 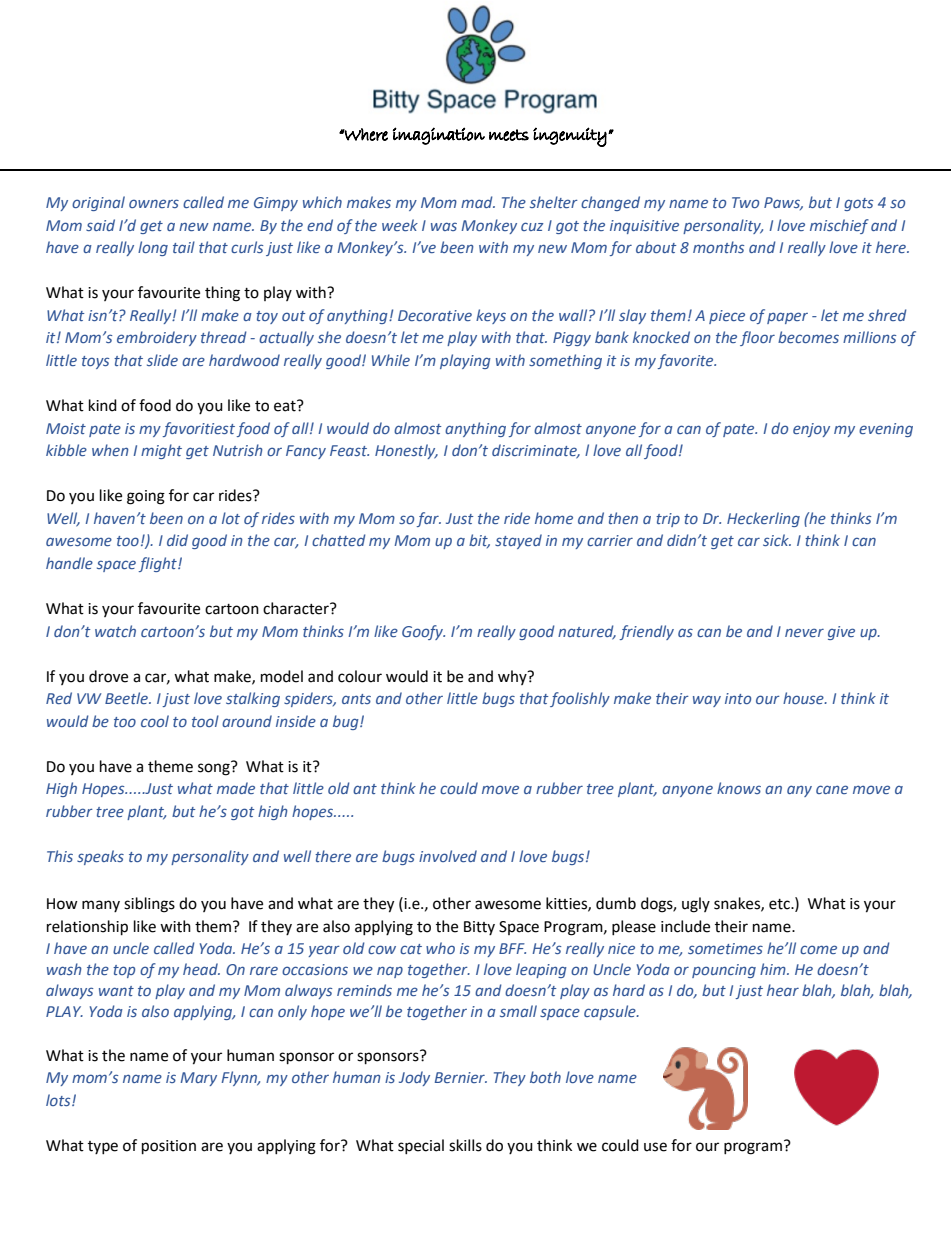 I want to click on cane, so click(x=832, y=789).
